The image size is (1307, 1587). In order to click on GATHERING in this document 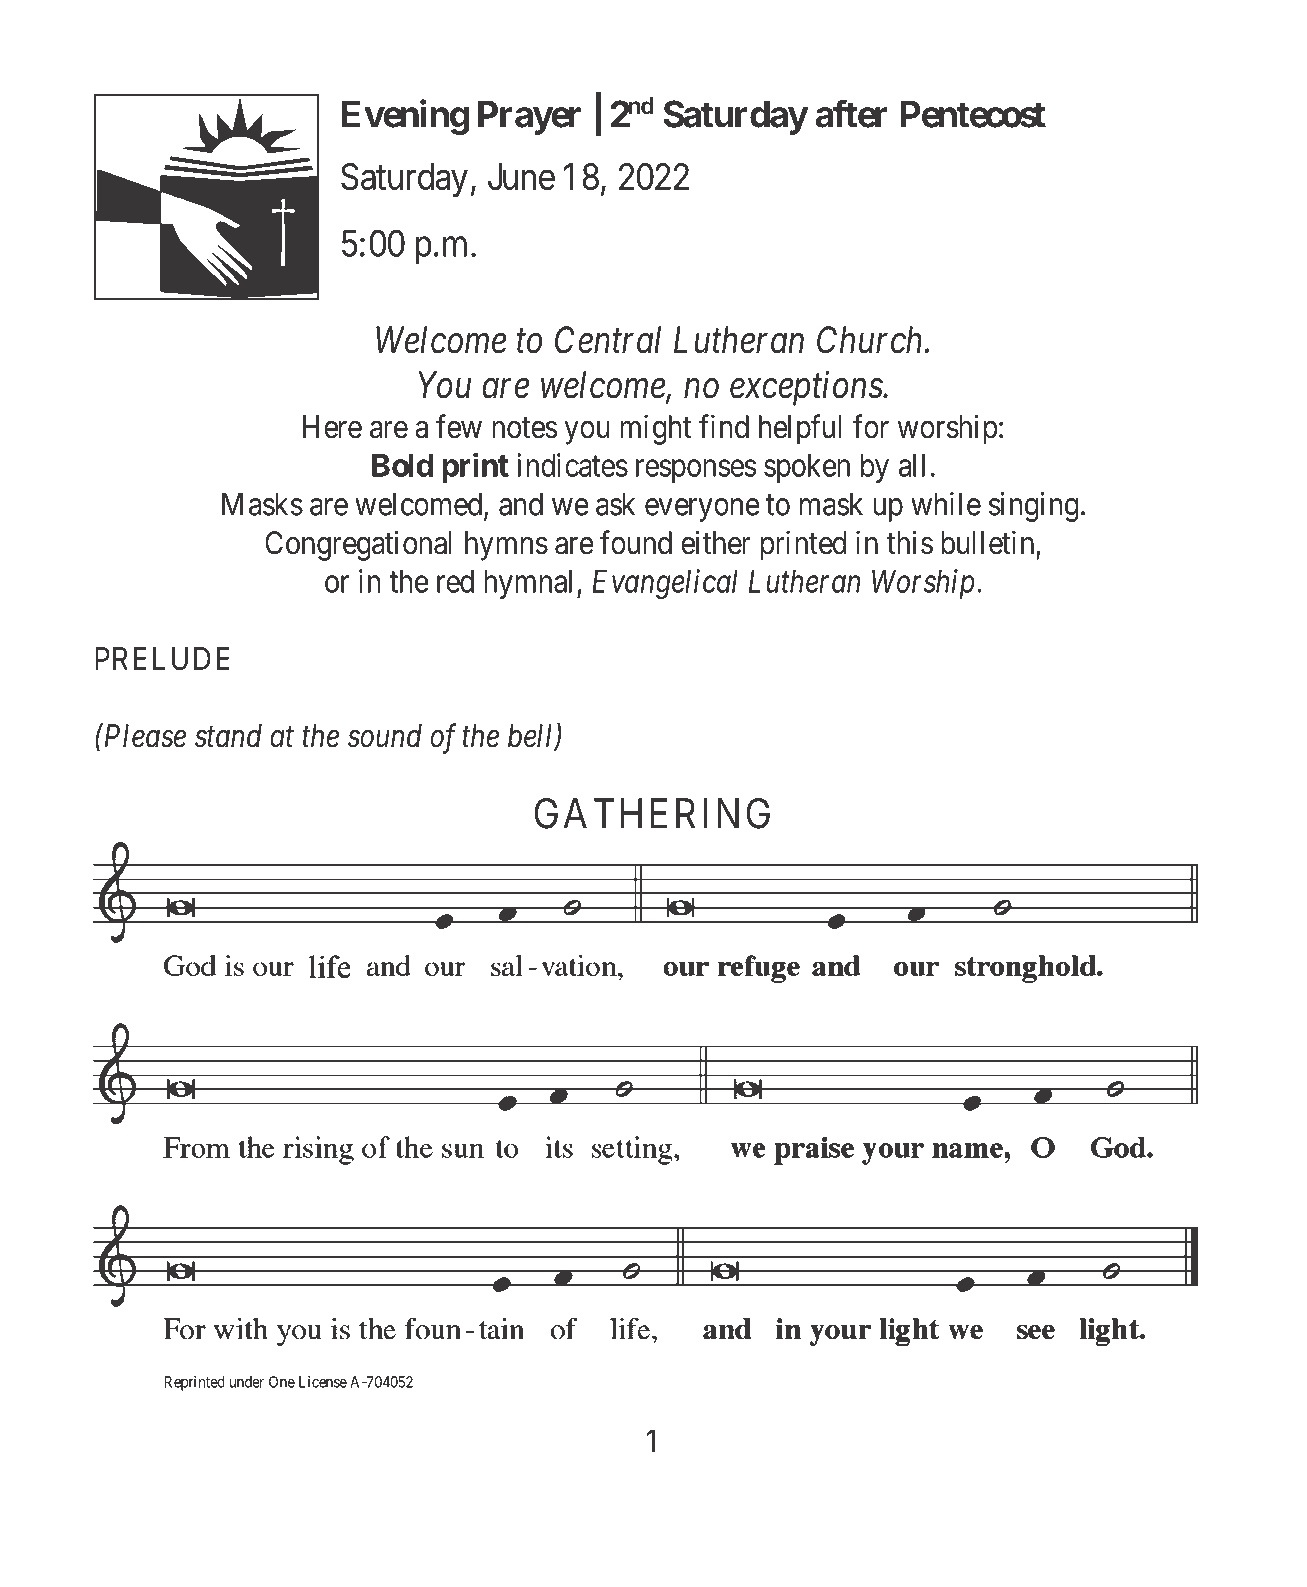, I will do `click(652, 813)`.
